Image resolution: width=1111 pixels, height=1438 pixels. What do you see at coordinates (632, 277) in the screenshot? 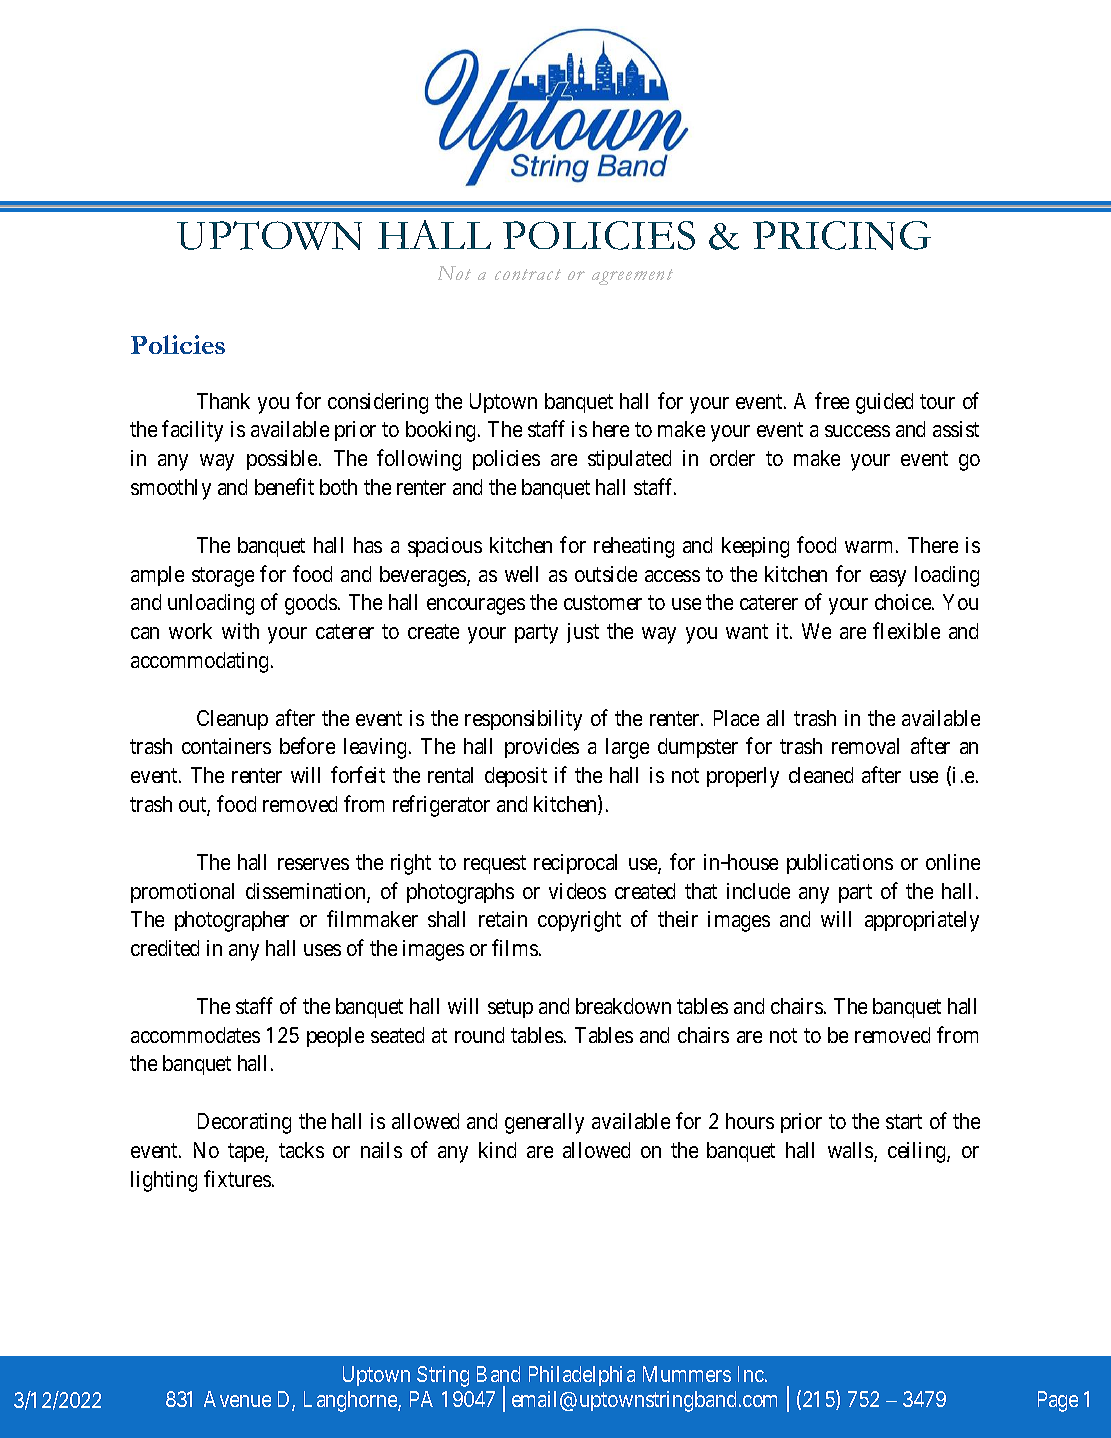
I see `agreement` at bounding box center [632, 277].
